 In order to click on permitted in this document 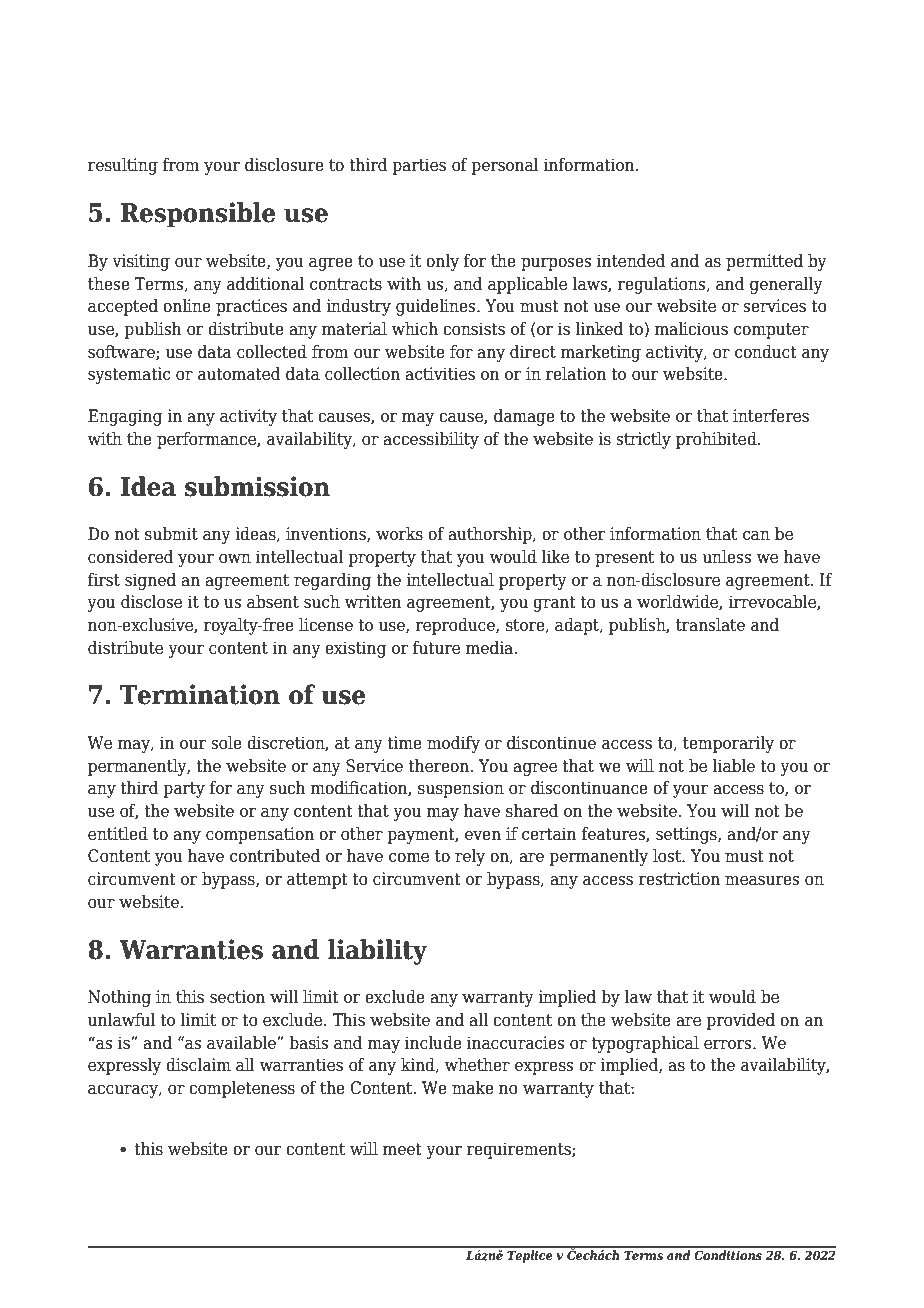, I will do `click(764, 262)`.
